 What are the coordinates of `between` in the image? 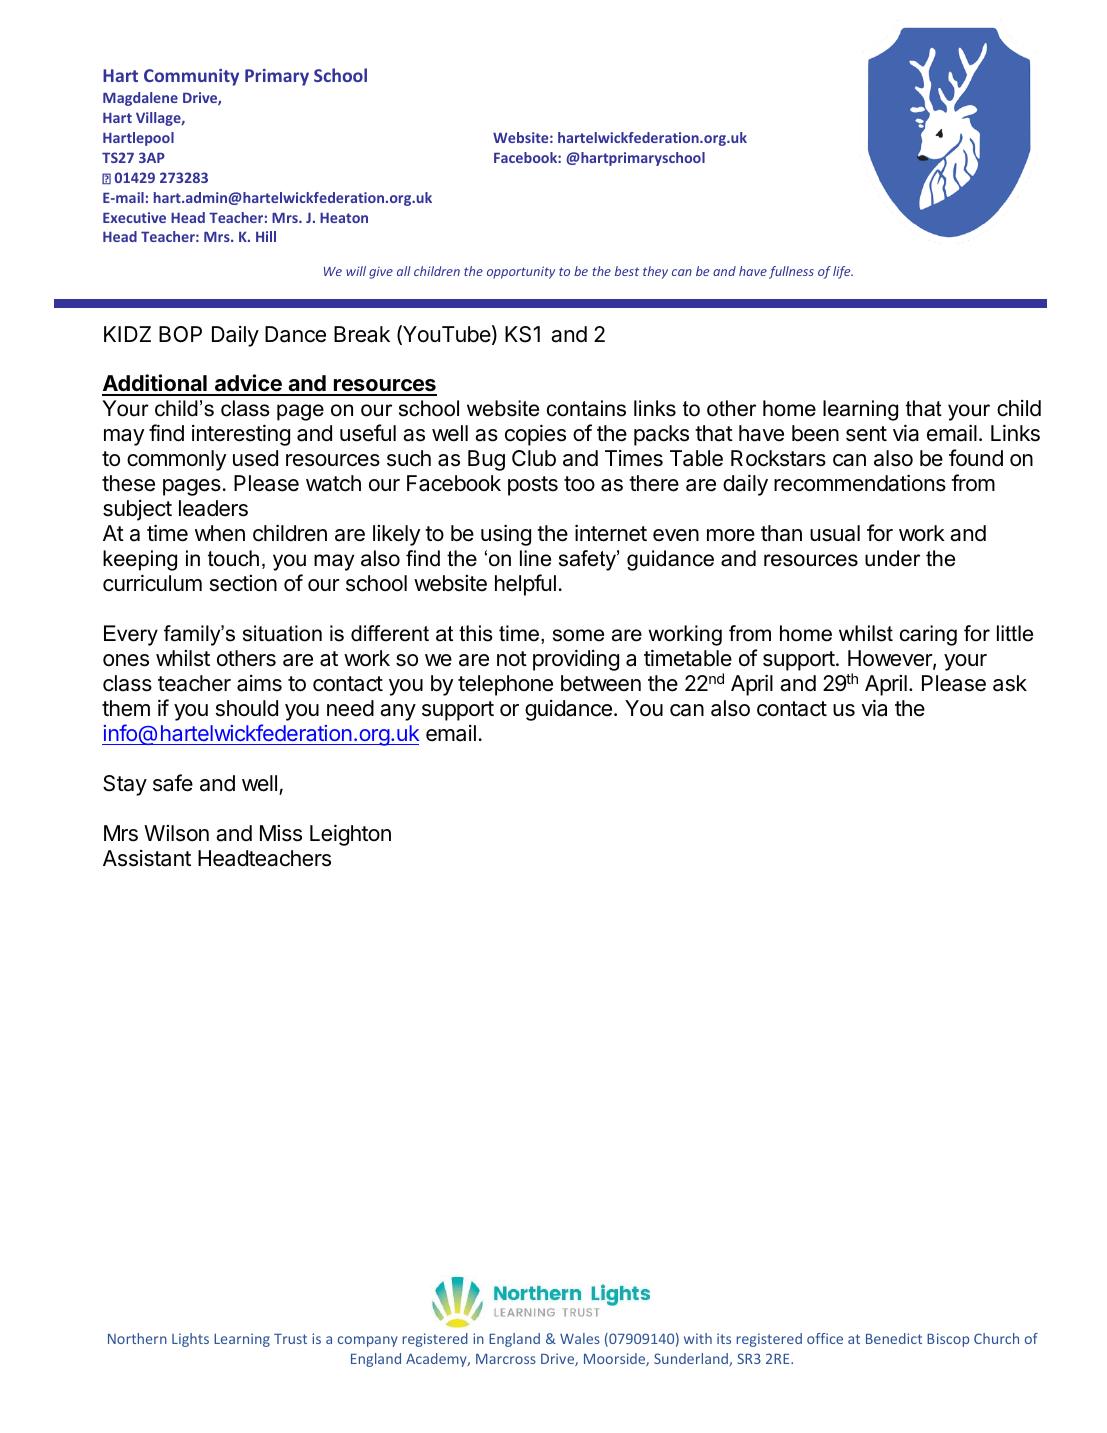 It's located at (601, 683).
